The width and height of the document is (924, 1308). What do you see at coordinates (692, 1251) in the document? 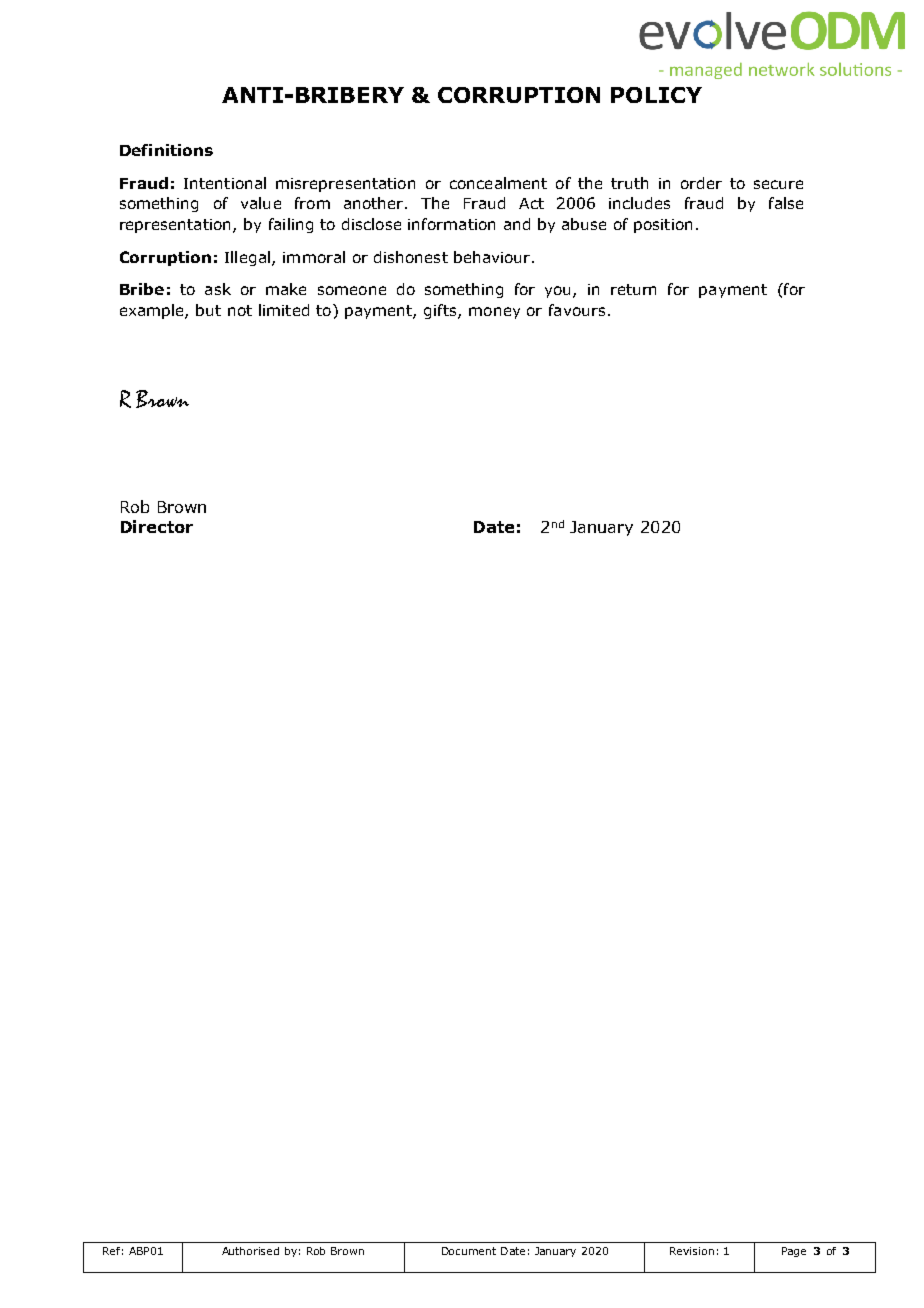
I see `Revision` at bounding box center [692, 1251].
